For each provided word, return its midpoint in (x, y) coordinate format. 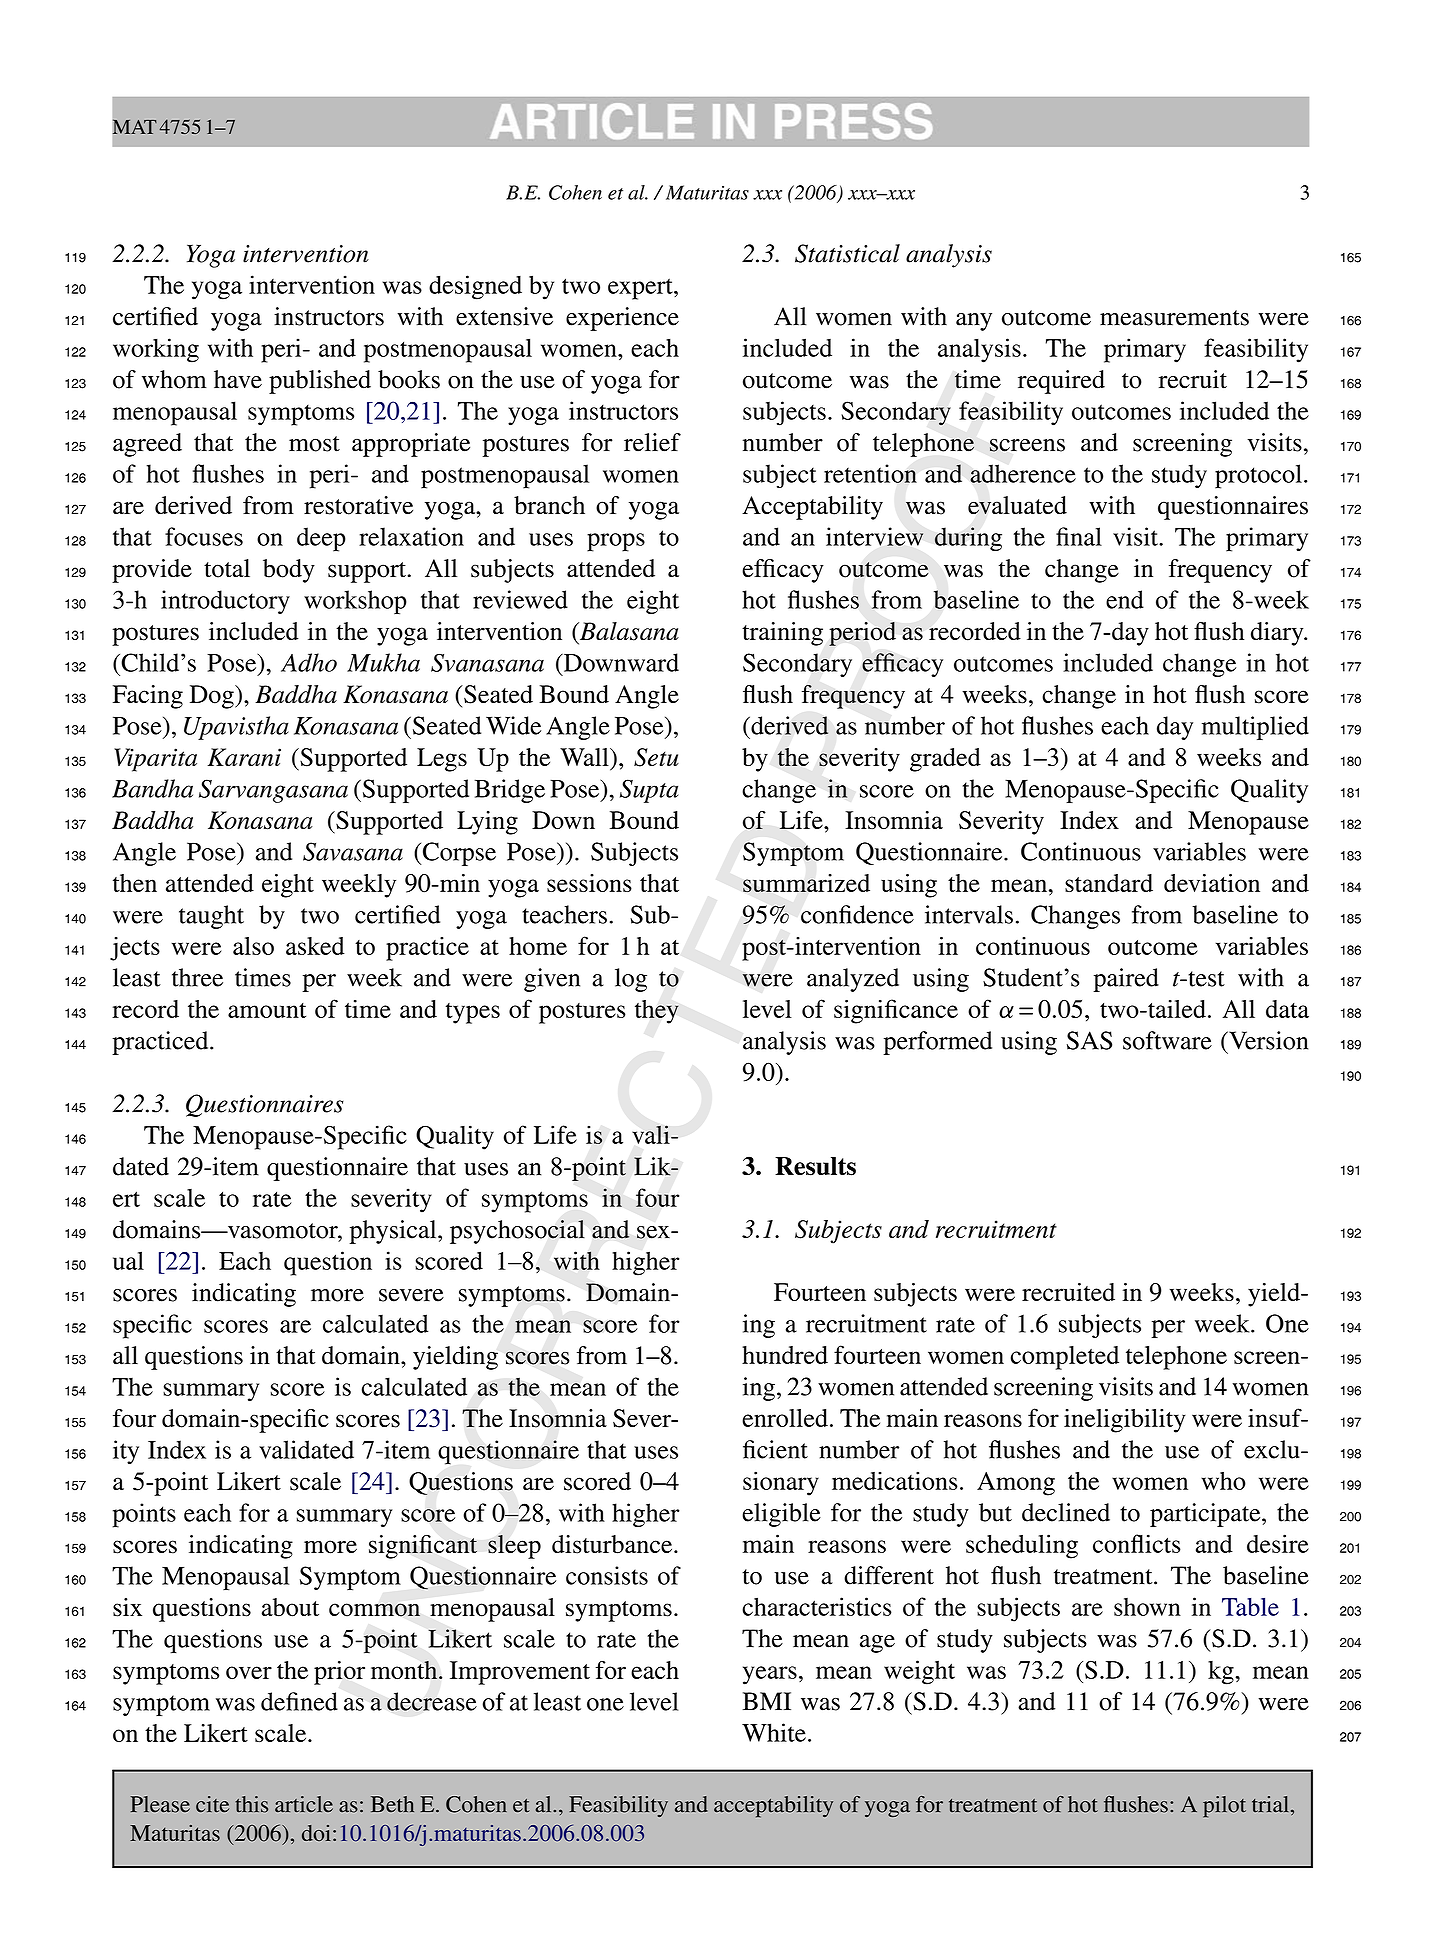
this (251, 1804)
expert (641, 289)
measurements (1174, 318)
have (238, 379)
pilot (1224, 1807)
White (774, 1732)
